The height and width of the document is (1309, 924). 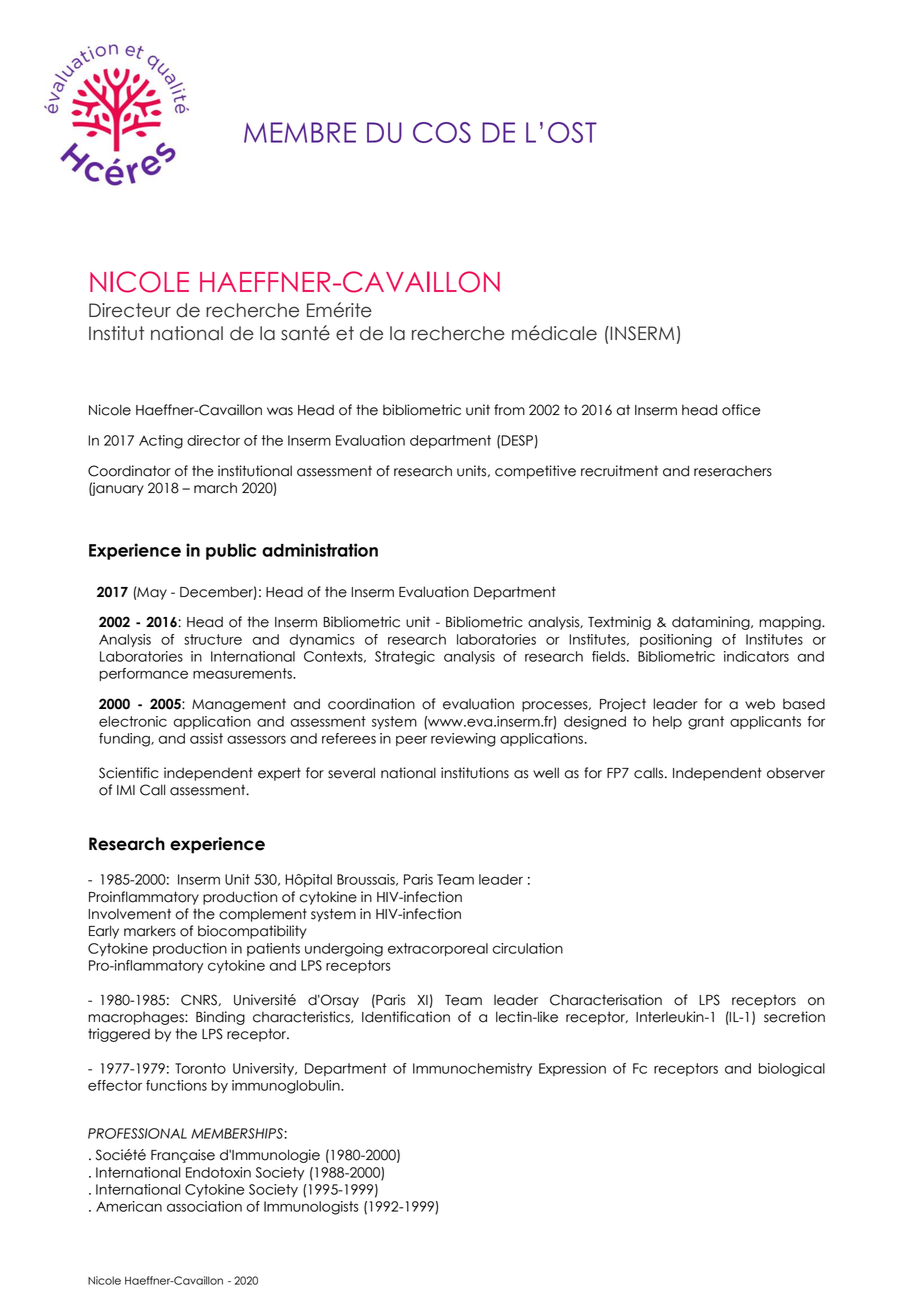 What do you see at coordinates (741, 410) in the document?
I see `office` at bounding box center [741, 410].
